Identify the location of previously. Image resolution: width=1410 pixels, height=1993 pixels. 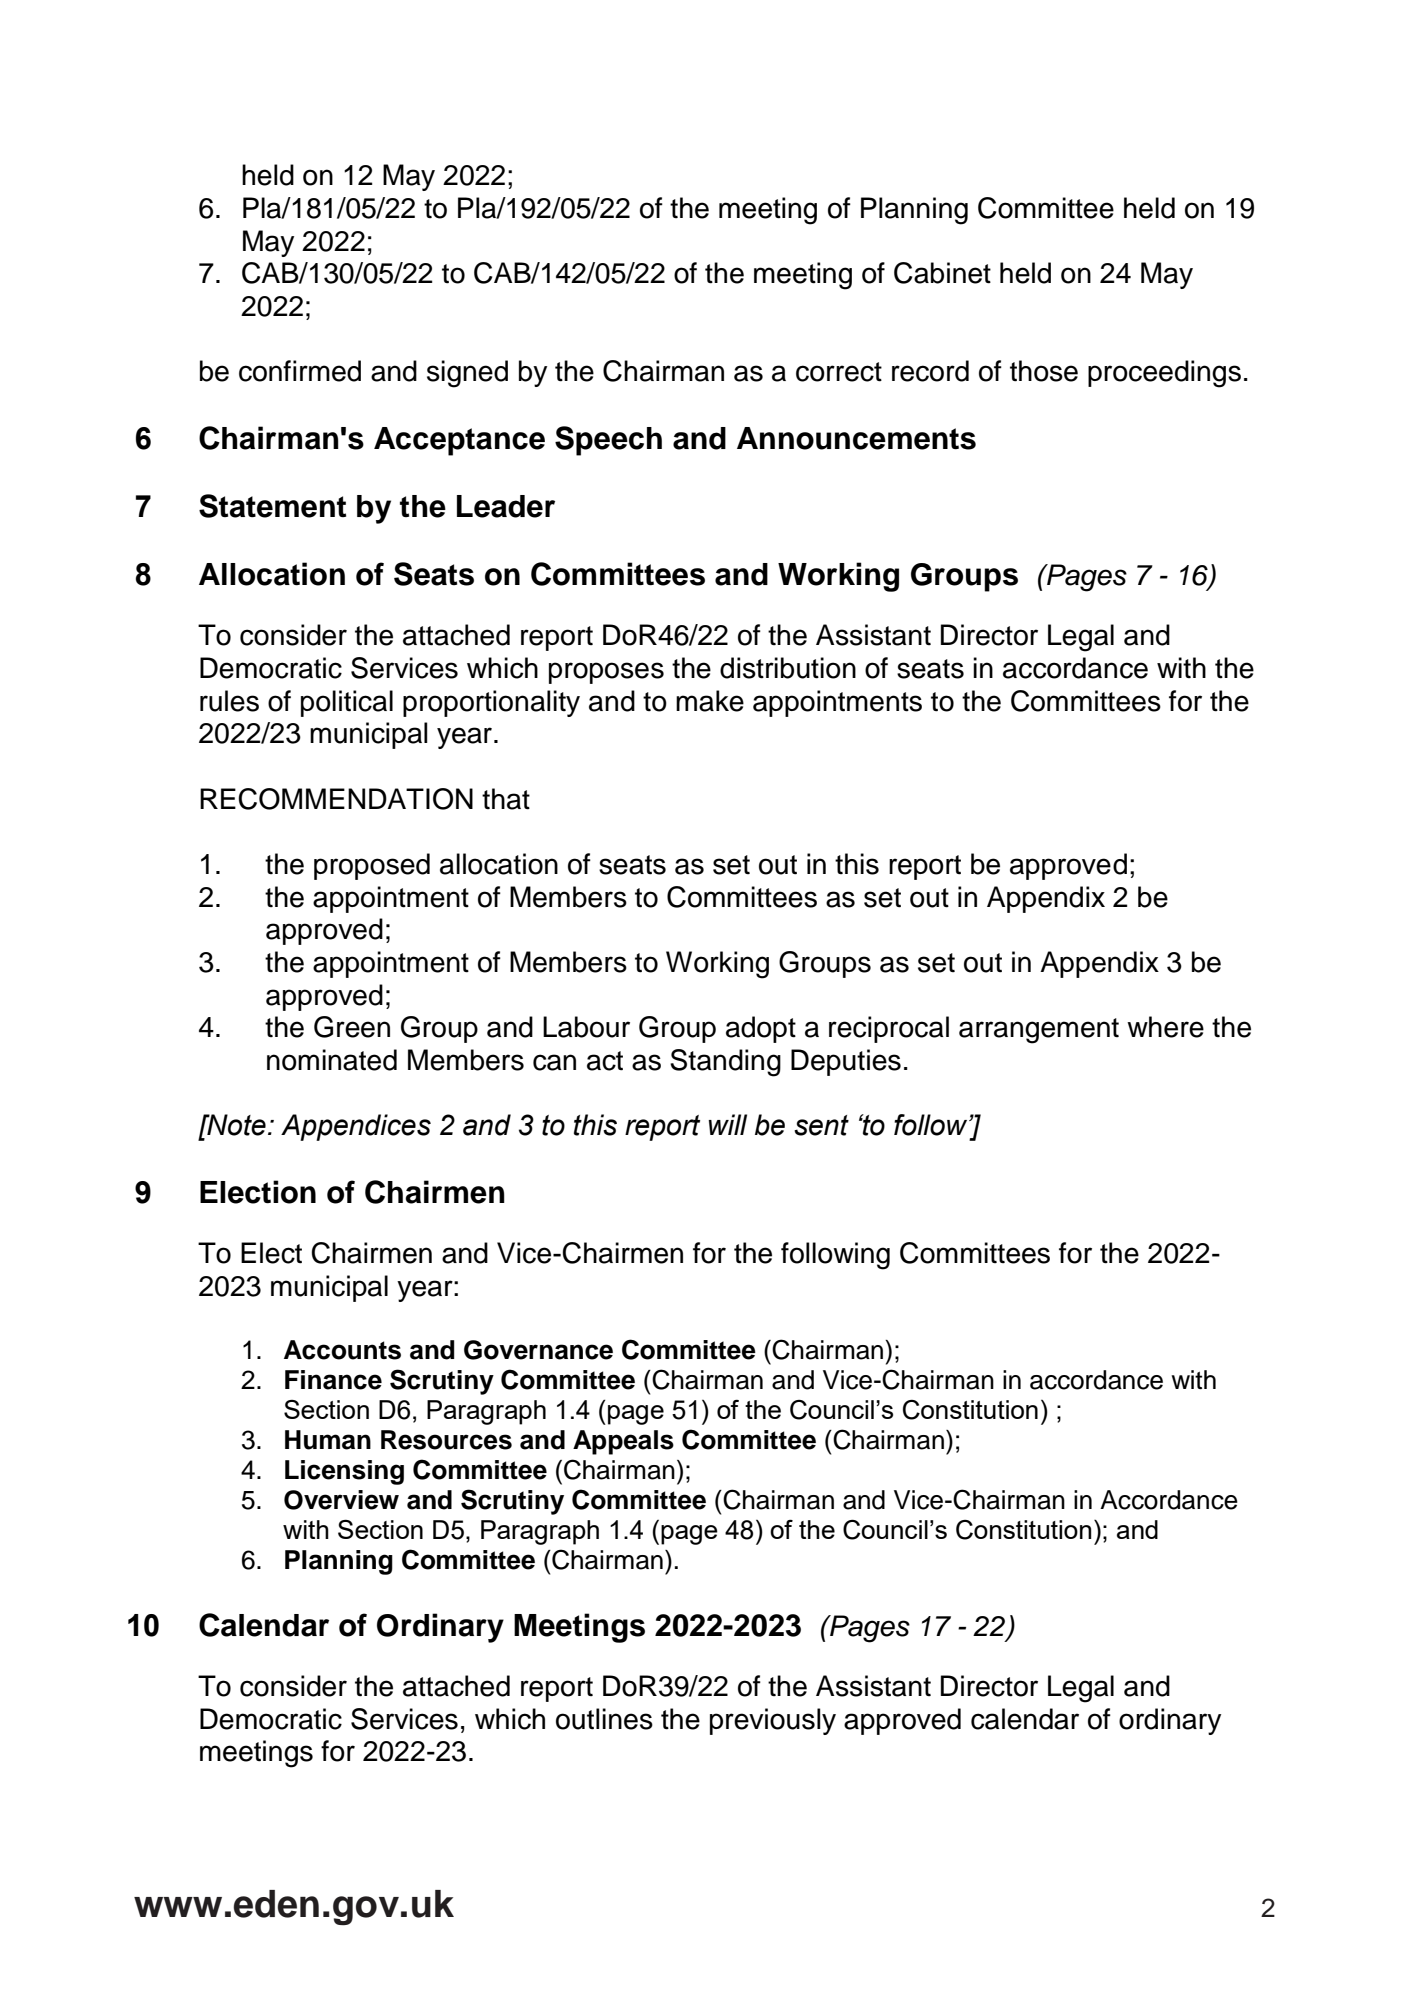
(773, 1721).
